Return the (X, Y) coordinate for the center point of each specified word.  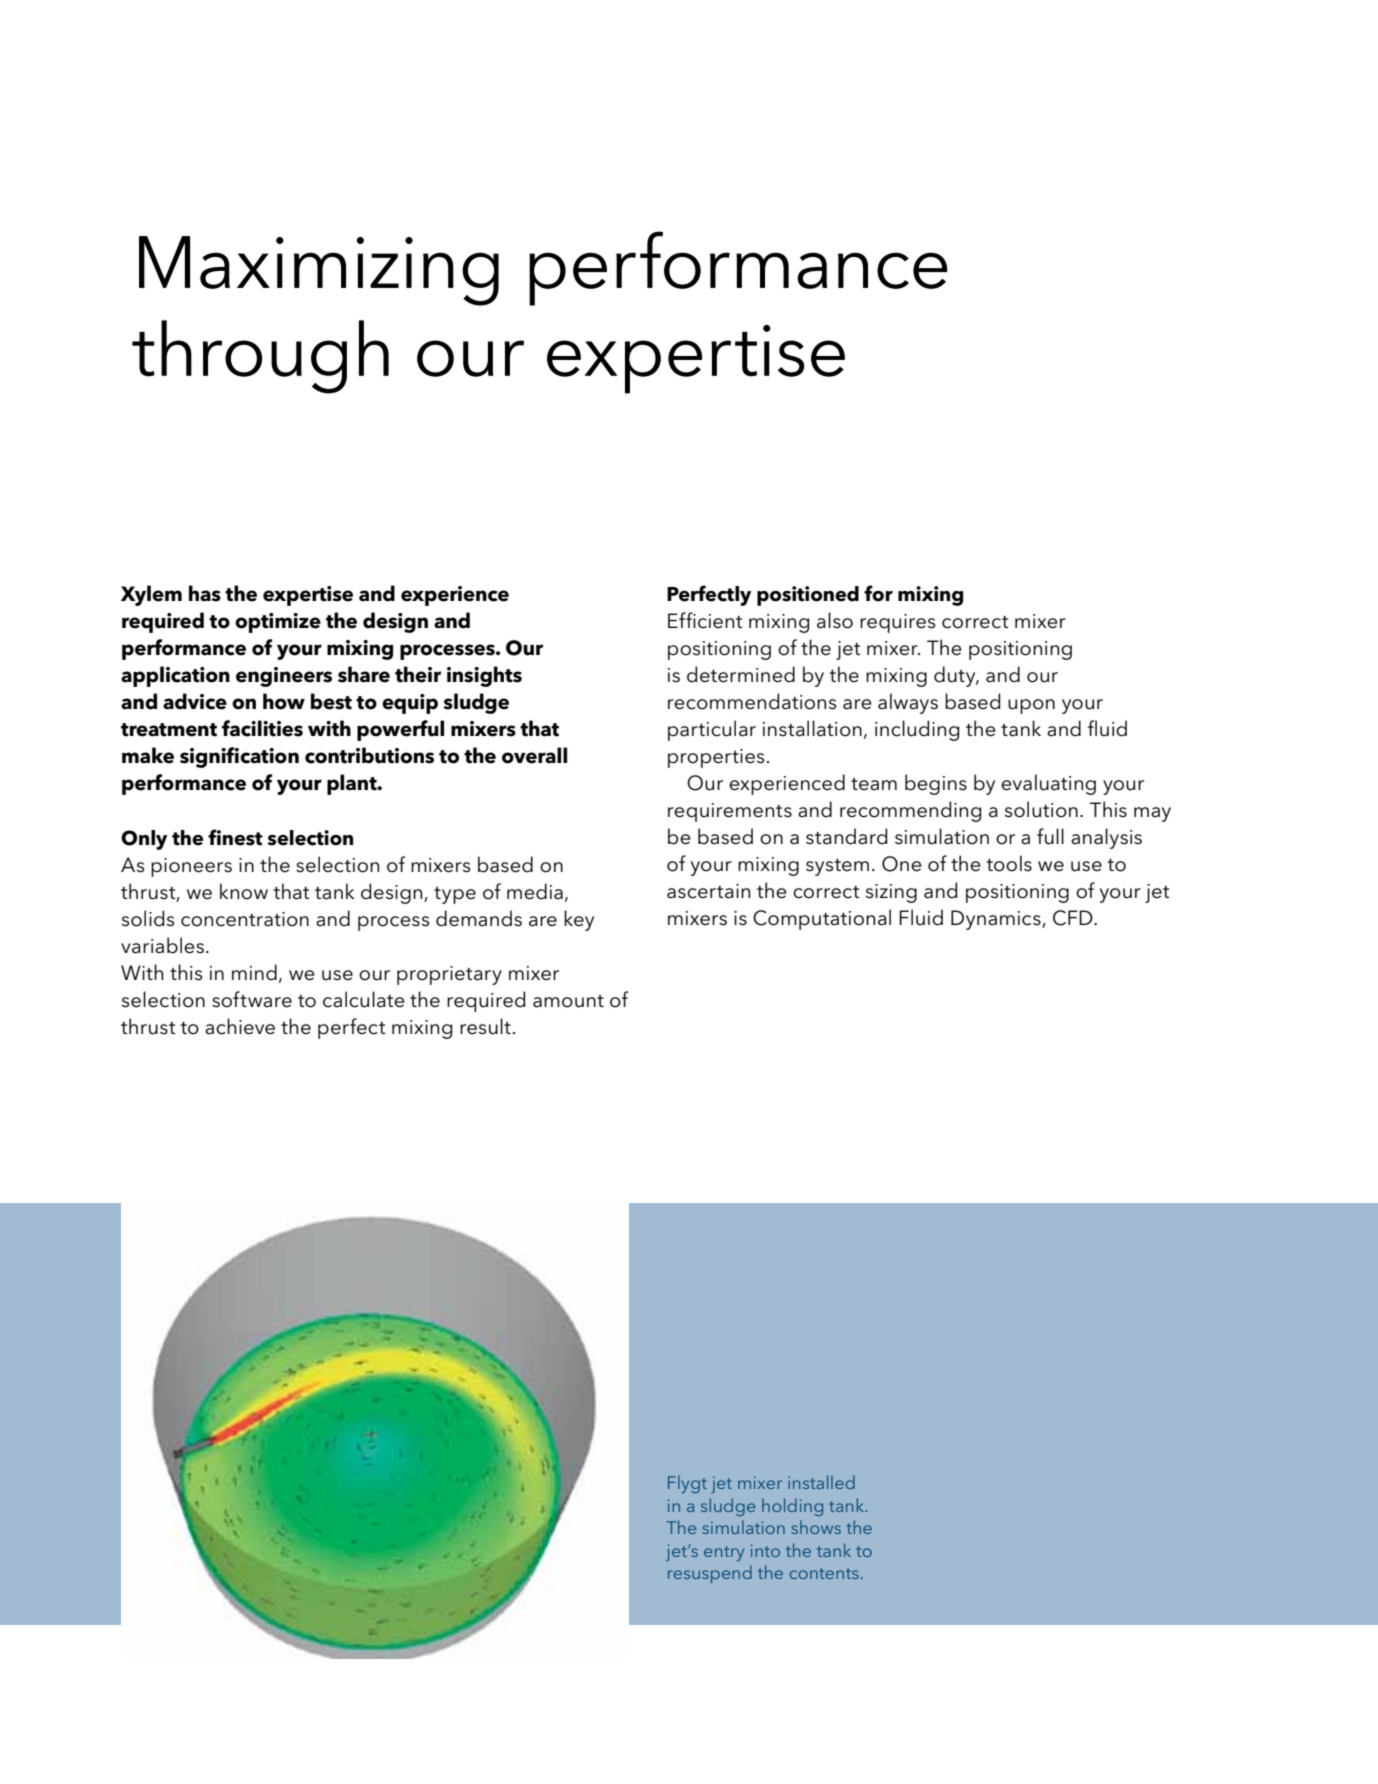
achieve (240, 1026)
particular (712, 730)
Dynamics (997, 920)
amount (568, 1001)
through (260, 357)
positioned (808, 596)
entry (724, 1553)
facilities (262, 728)
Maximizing (319, 271)
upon (1031, 706)
